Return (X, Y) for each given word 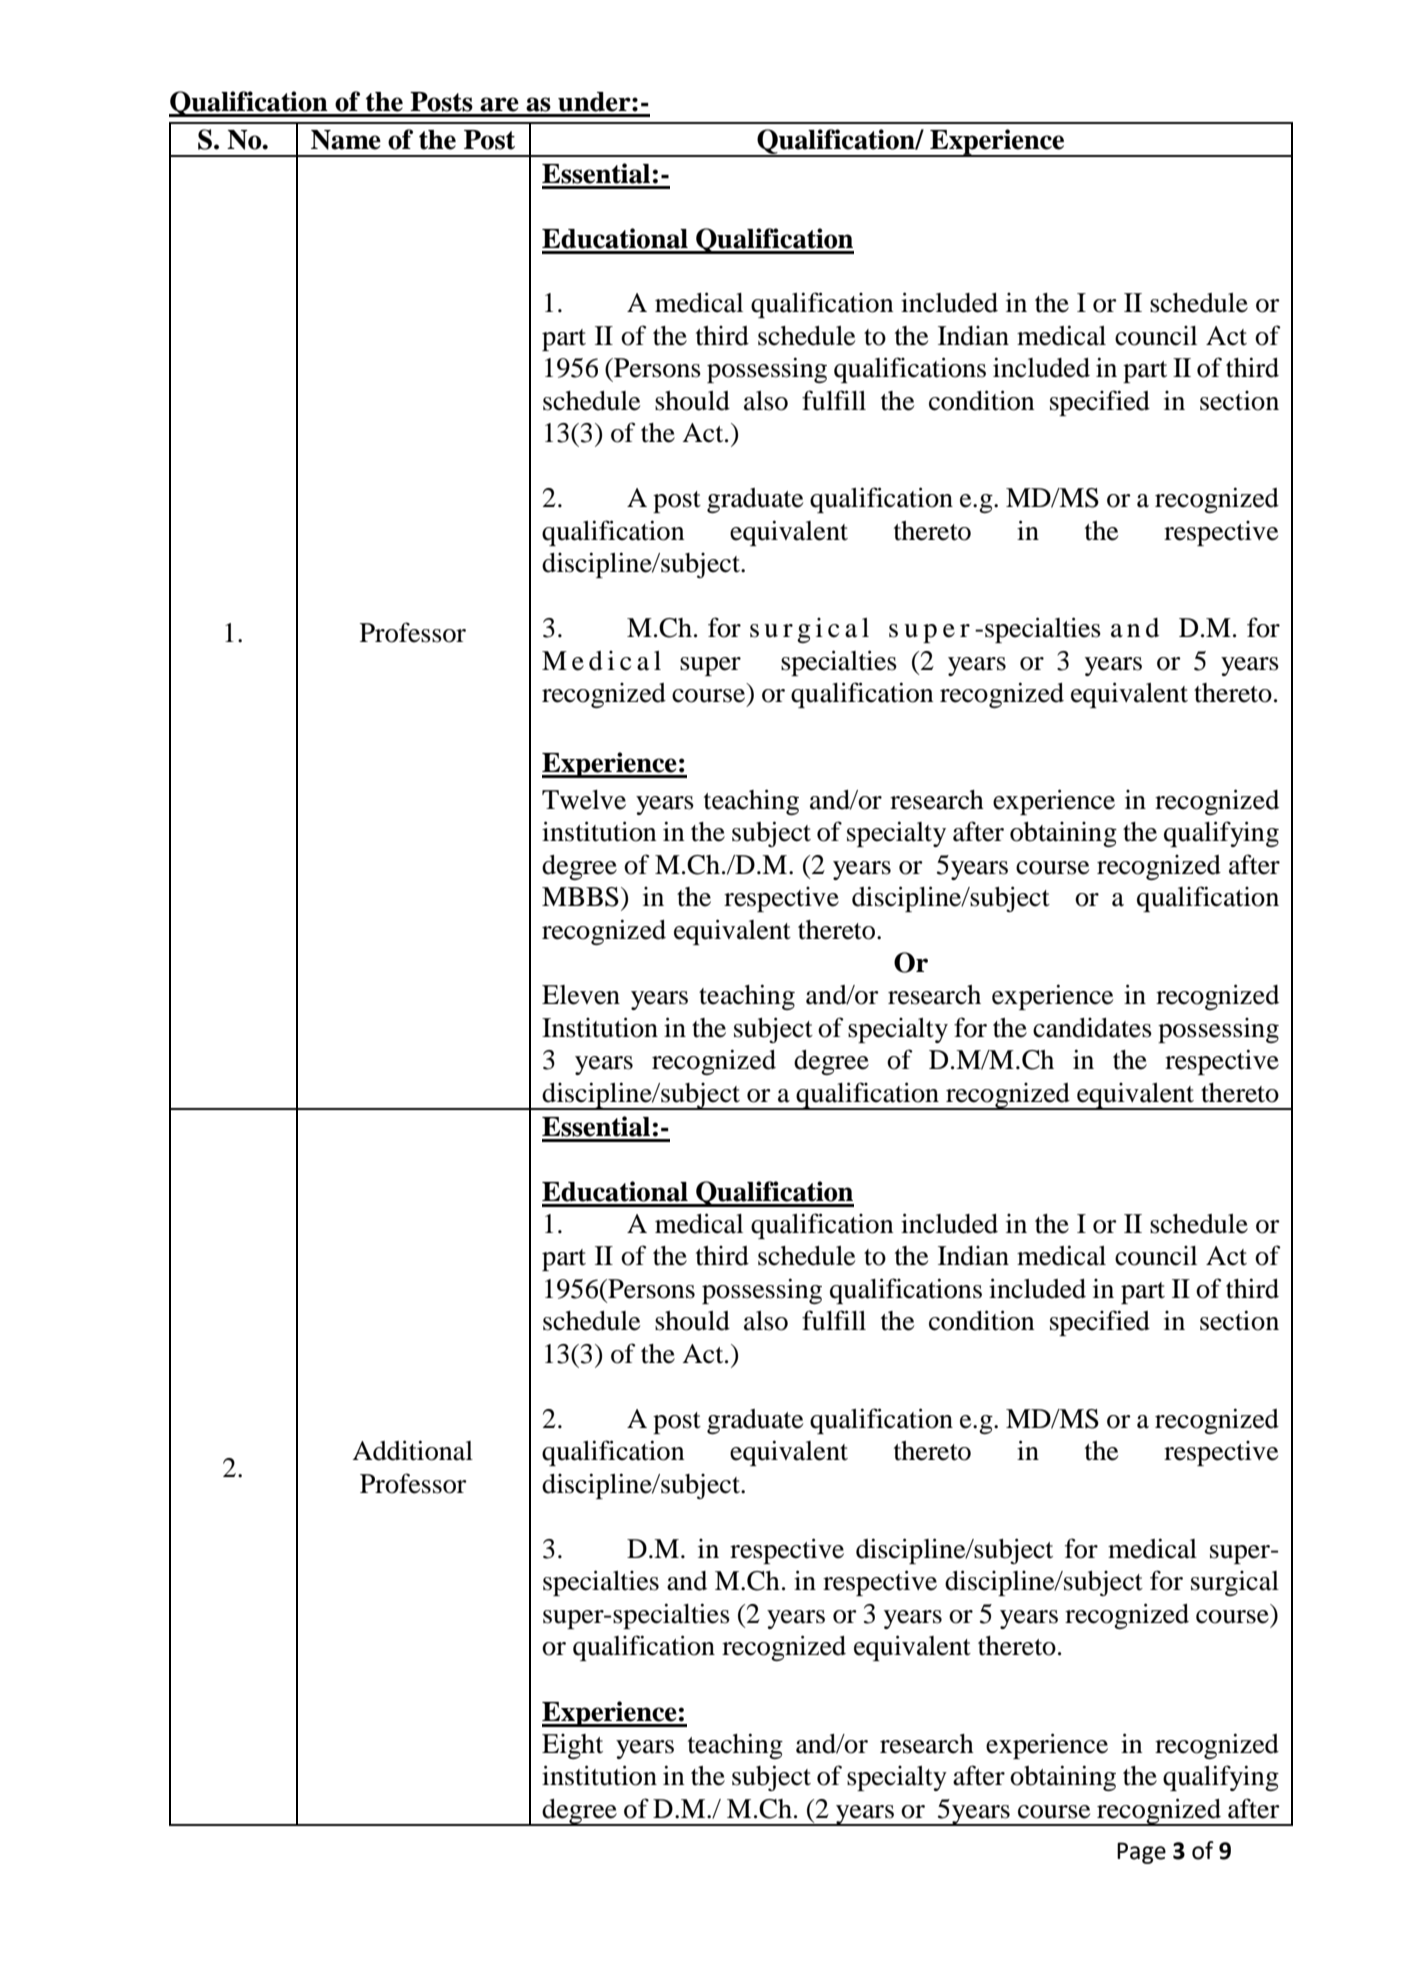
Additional (412, 1450)
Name (346, 140)
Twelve (584, 800)
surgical (1235, 1583)
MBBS (580, 897)
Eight (572, 1746)
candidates (1092, 1028)
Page (1141, 1853)
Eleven (581, 995)
